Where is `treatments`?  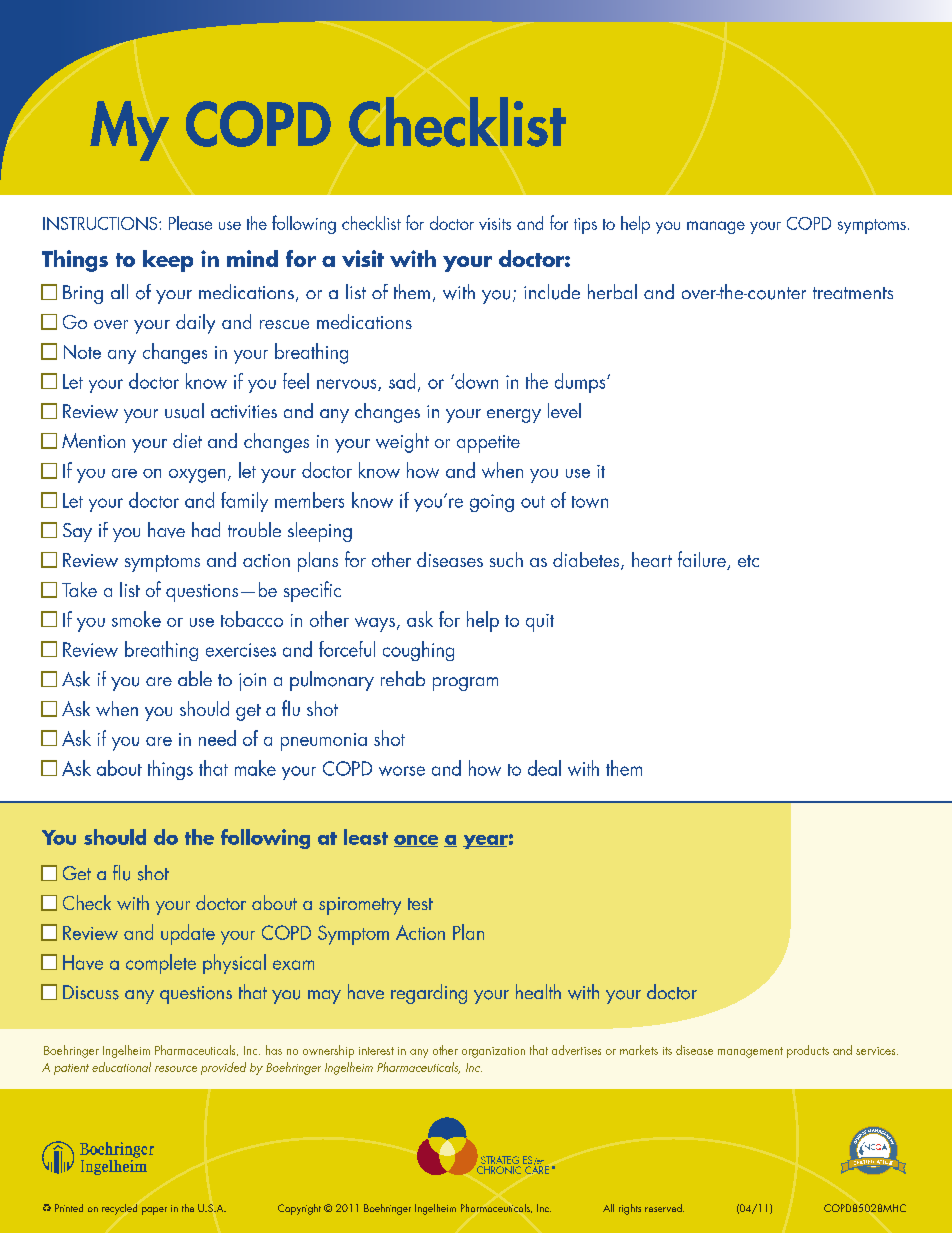
treatments is located at coordinates (853, 293).
